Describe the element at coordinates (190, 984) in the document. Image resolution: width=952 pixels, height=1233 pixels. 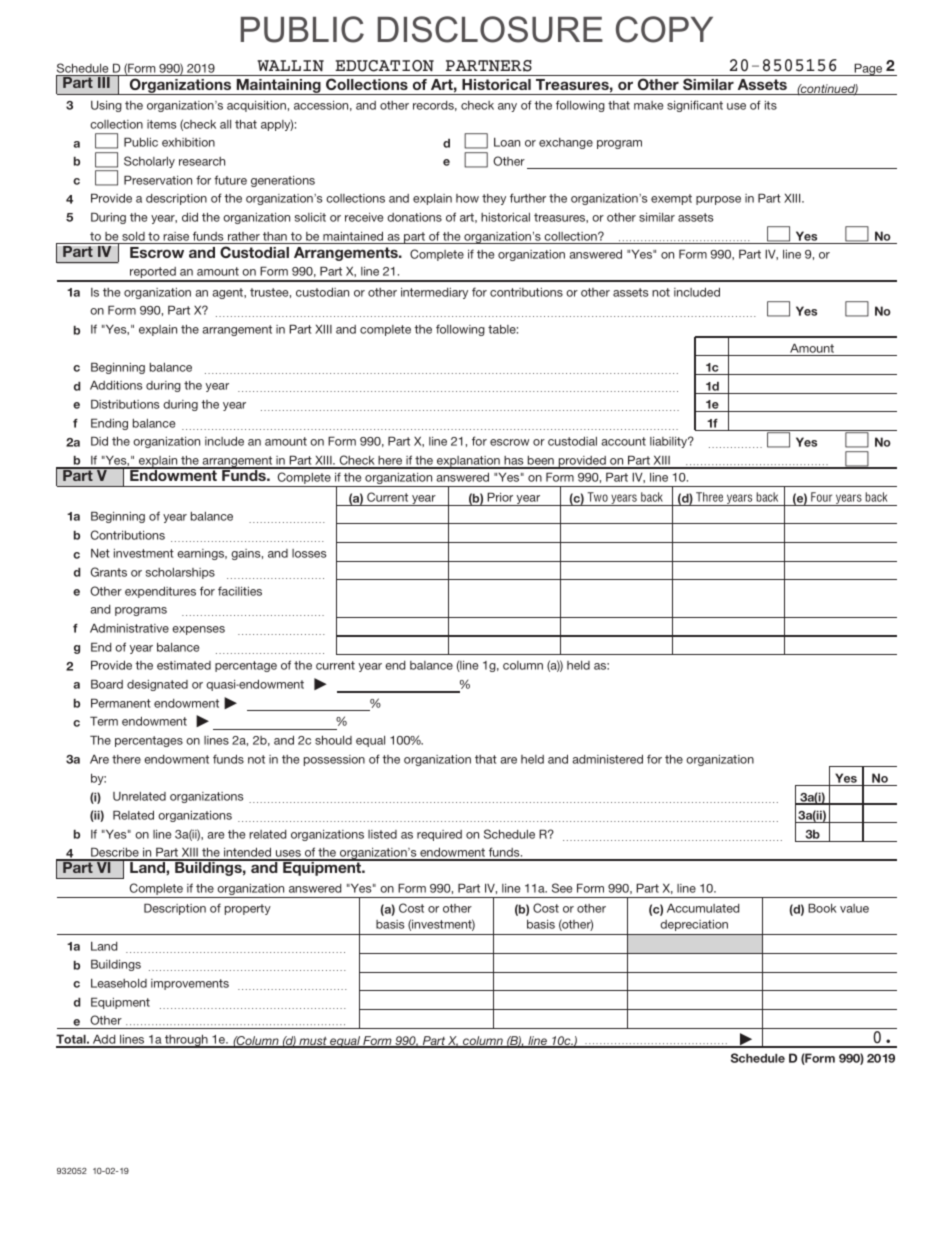
I see `improvements` at that location.
